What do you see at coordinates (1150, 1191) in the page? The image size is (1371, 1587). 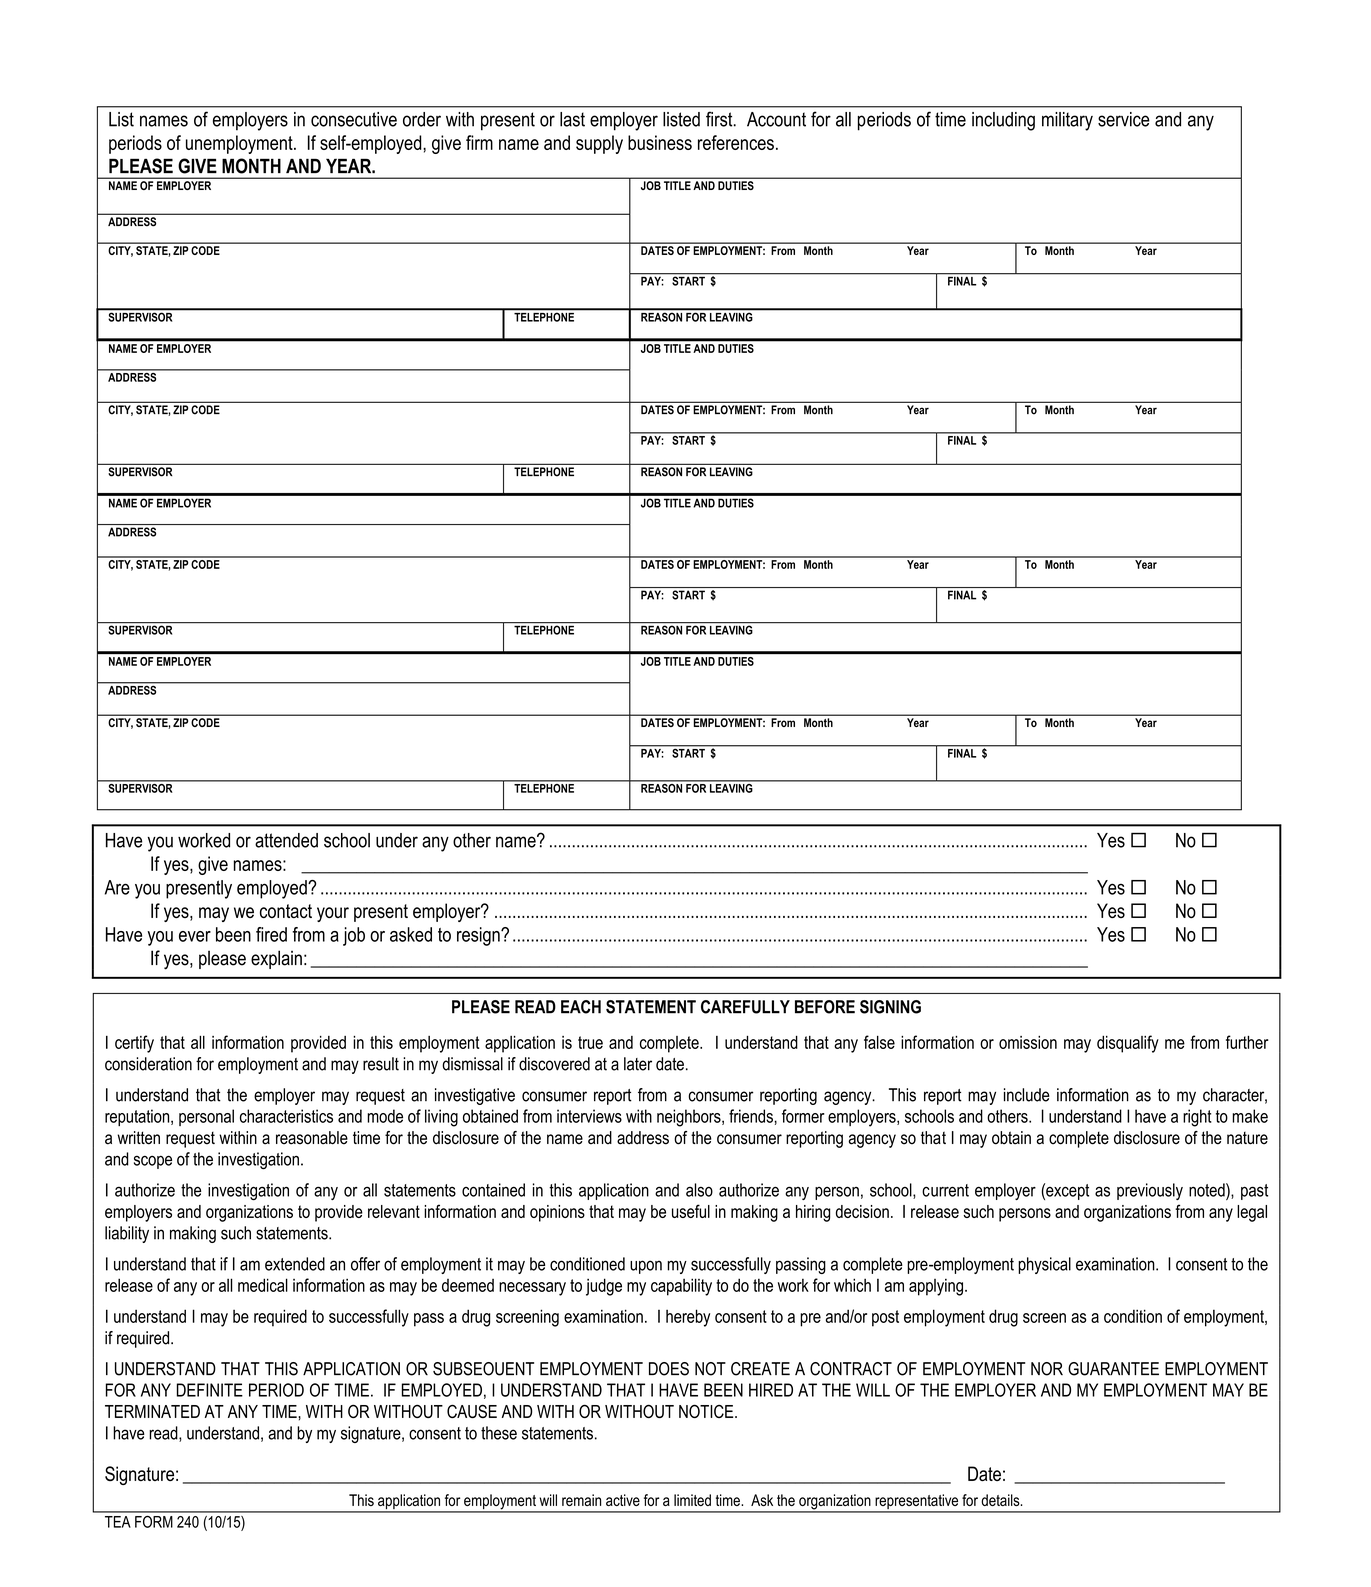 I see `previously` at bounding box center [1150, 1191].
